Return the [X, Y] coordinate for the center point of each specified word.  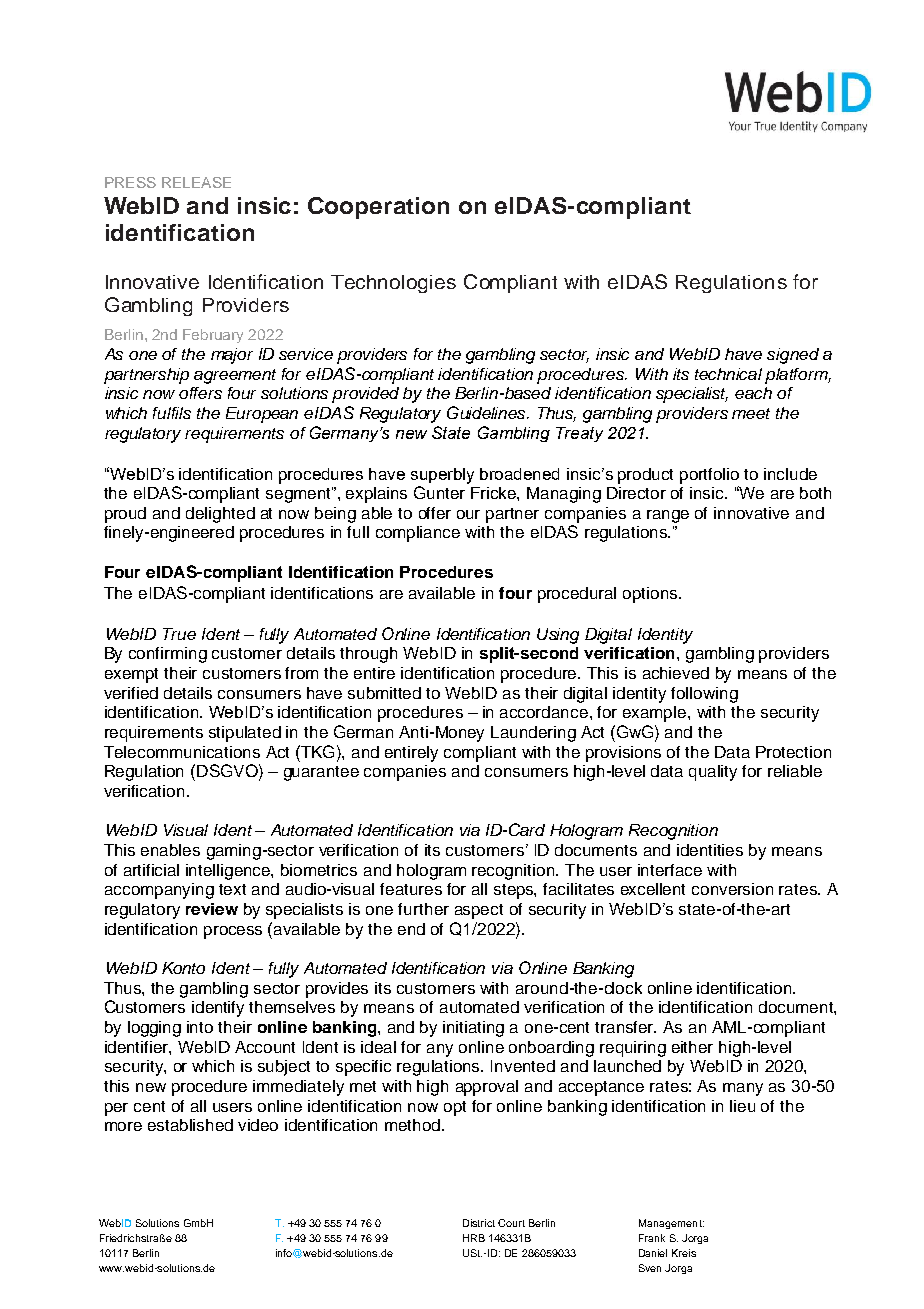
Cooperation [378, 208]
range [668, 516]
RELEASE [196, 182]
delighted [220, 515]
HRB [474, 1238]
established [190, 1125]
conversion [732, 889]
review [212, 909]
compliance [418, 534]
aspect [479, 911]
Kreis [684, 1253]
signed [793, 356]
